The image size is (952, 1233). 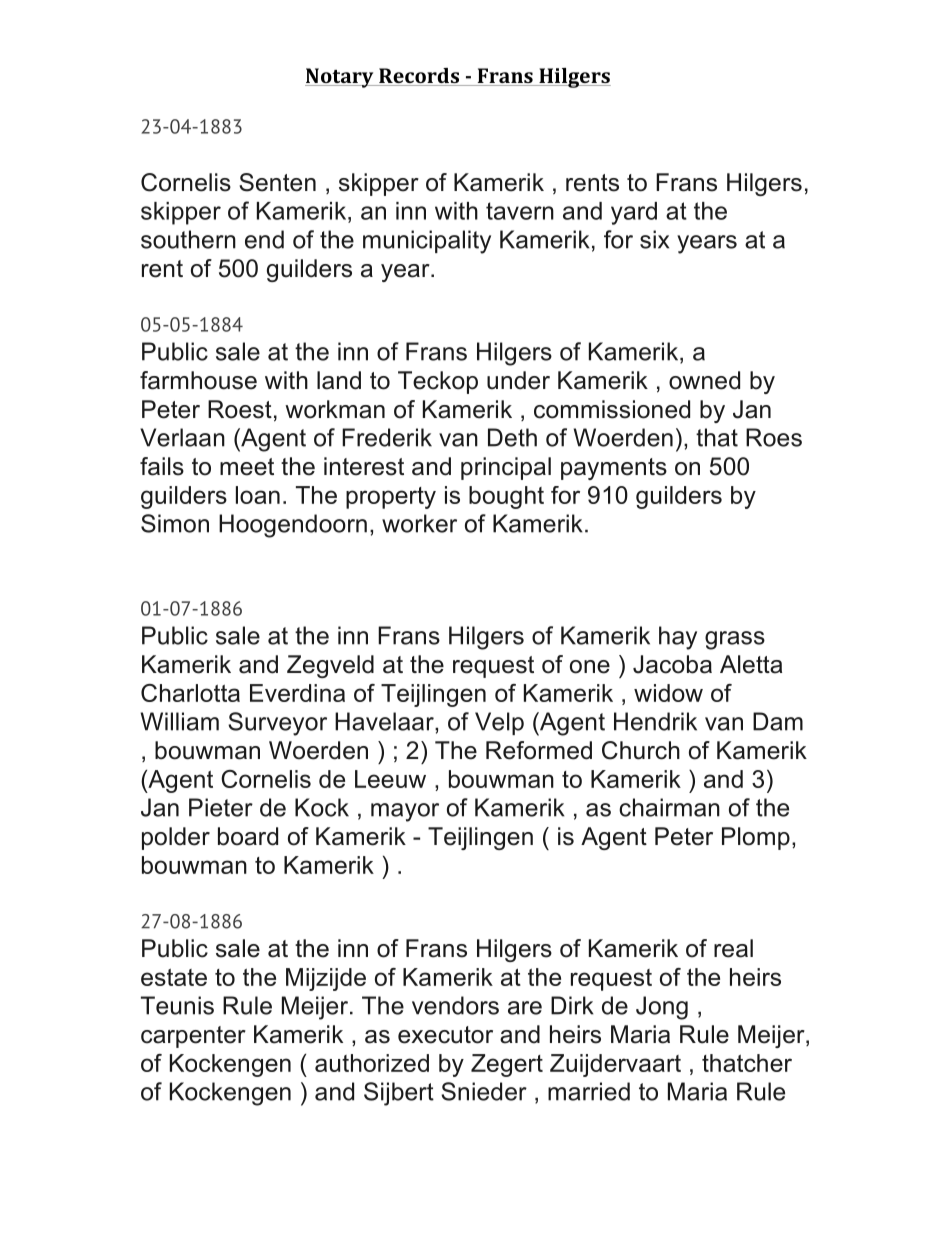 I want to click on Notary, so click(x=340, y=78).
